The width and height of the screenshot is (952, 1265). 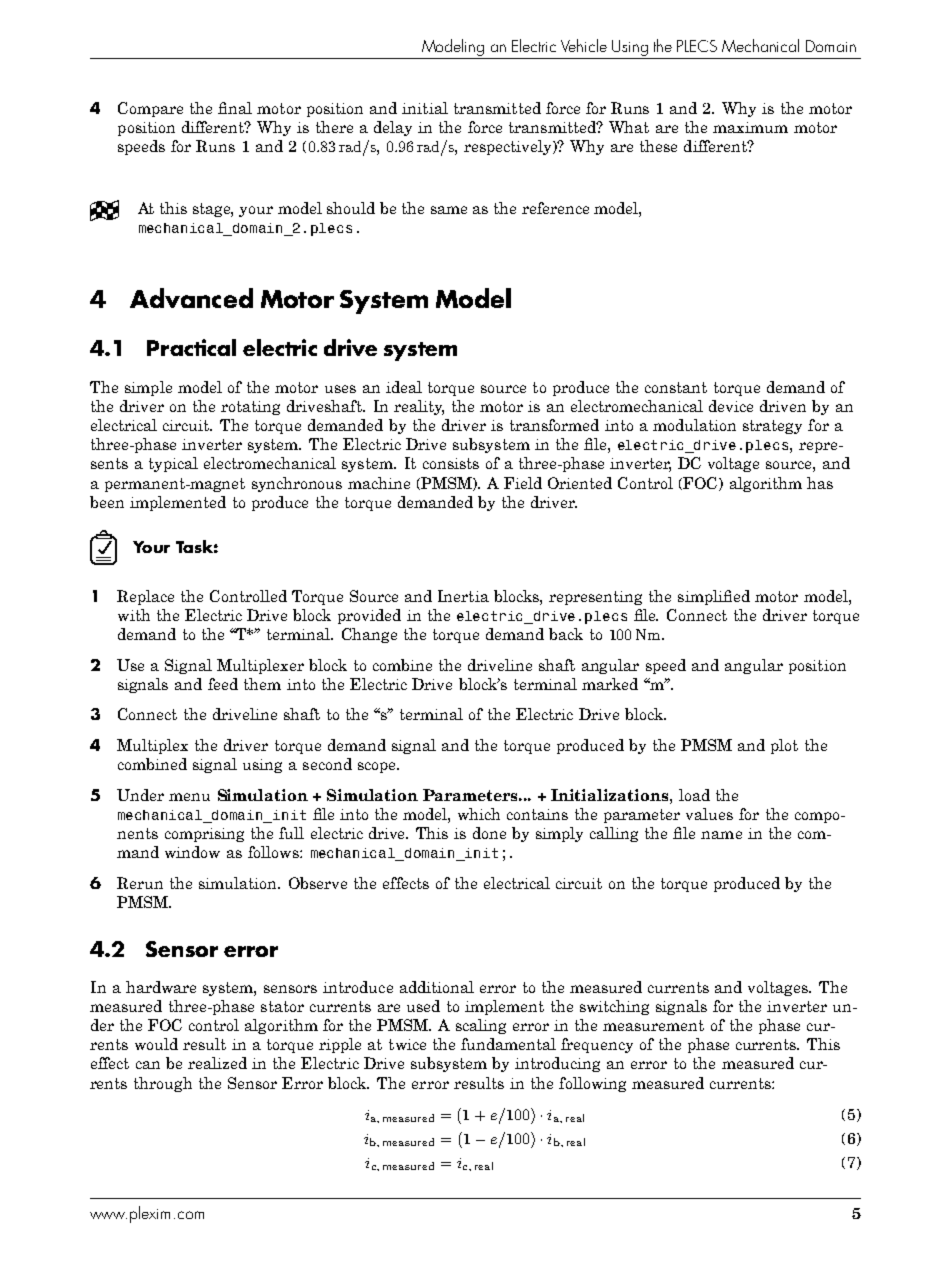 What do you see at coordinates (150, 109) in the screenshot?
I see `Compare` at bounding box center [150, 109].
